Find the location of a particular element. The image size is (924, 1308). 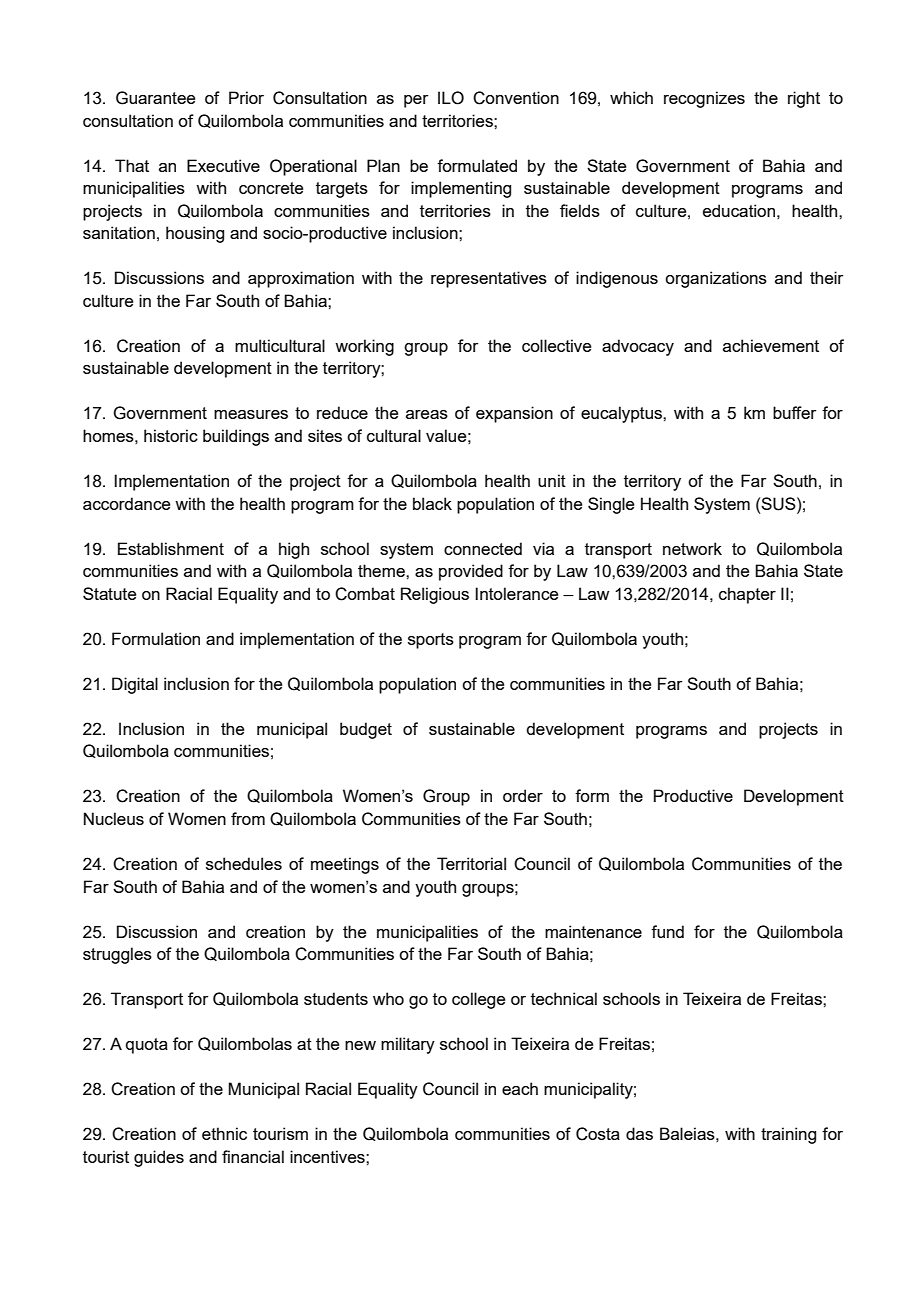

ethnic is located at coordinates (224, 1133).
